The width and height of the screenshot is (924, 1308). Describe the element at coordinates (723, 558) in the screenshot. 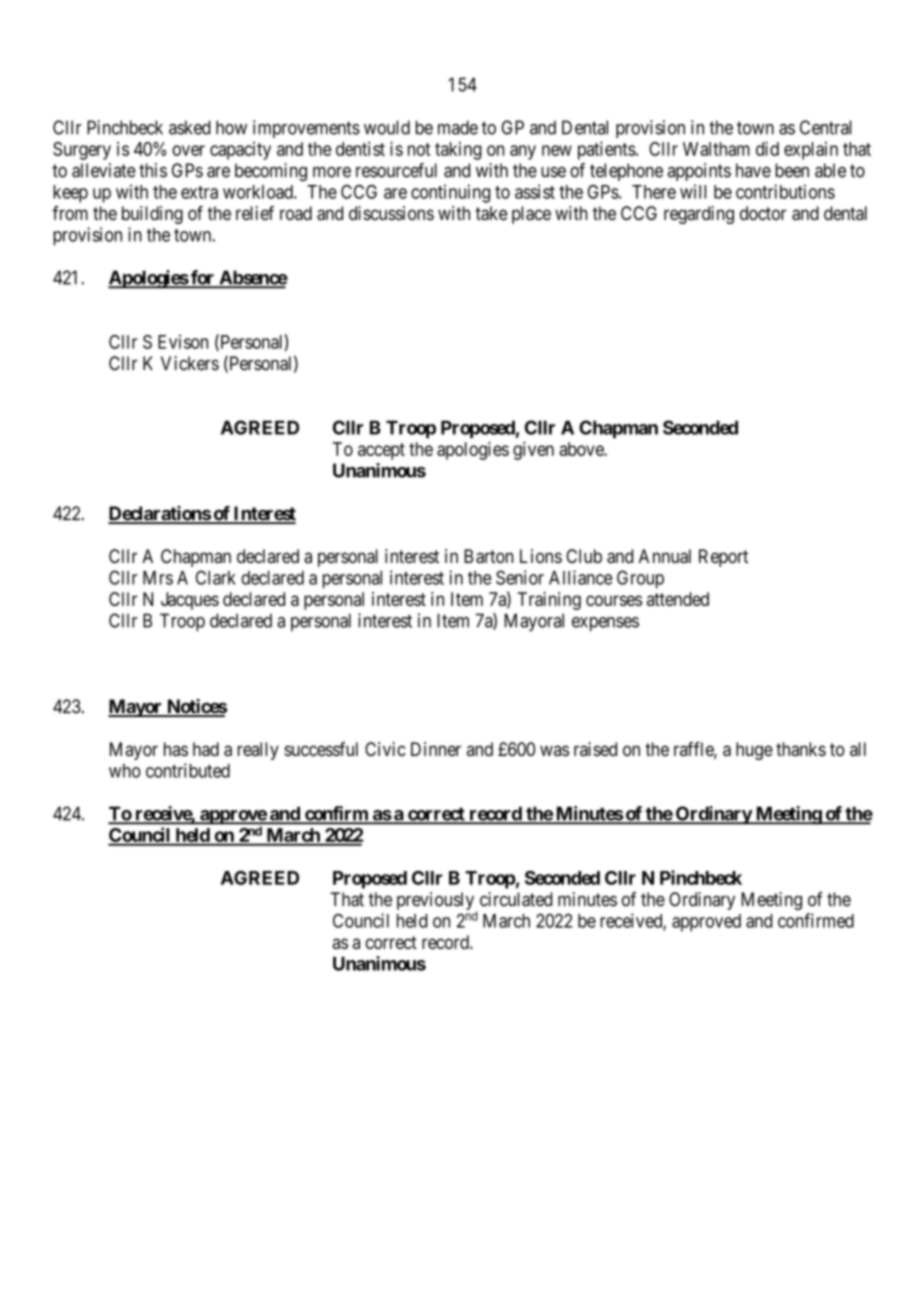

I see `Report` at that location.
